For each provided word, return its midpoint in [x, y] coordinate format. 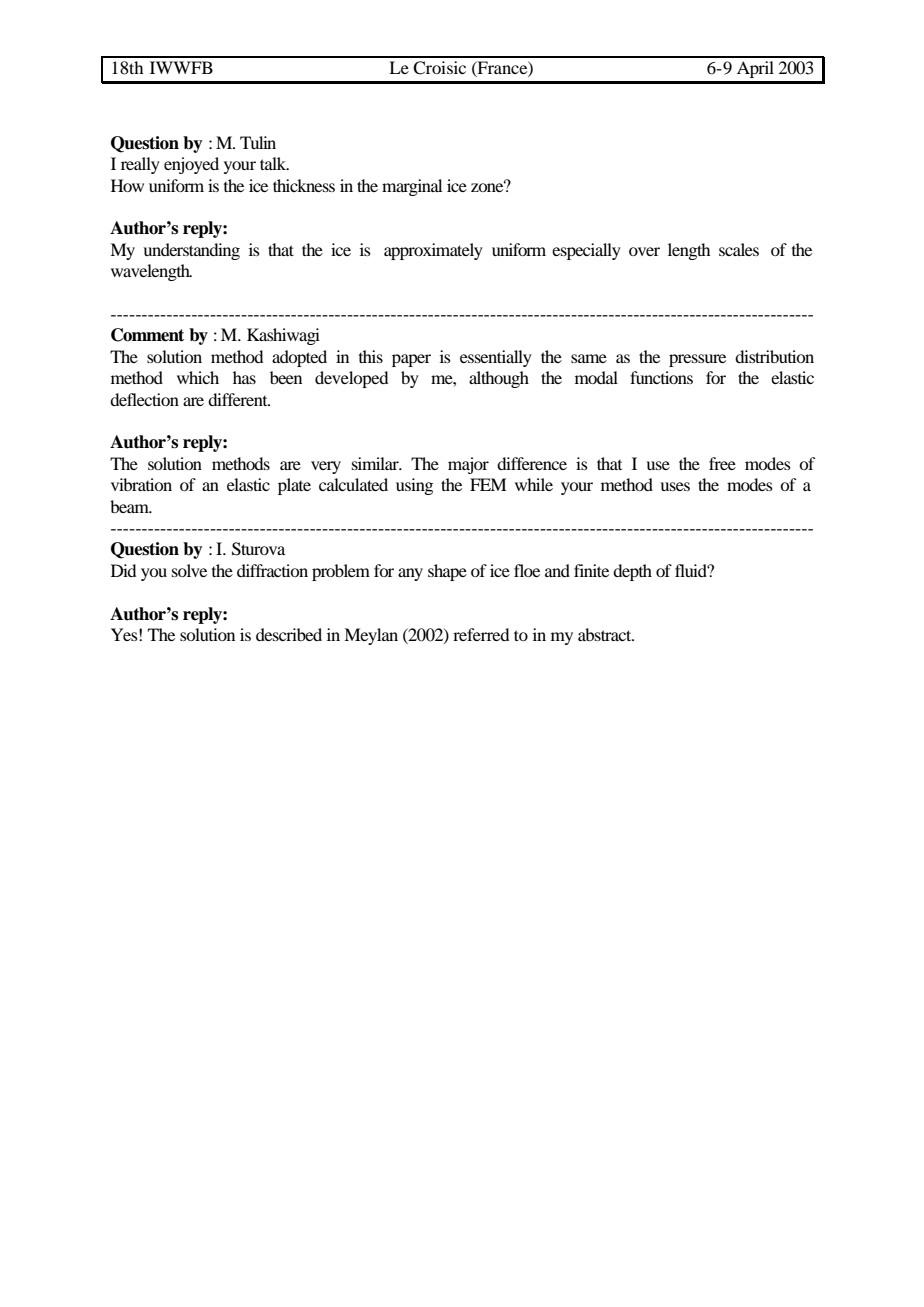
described [289, 634]
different [239, 399]
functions [661, 377]
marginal [412, 187]
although [499, 379]
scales [739, 249]
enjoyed [191, 165]
